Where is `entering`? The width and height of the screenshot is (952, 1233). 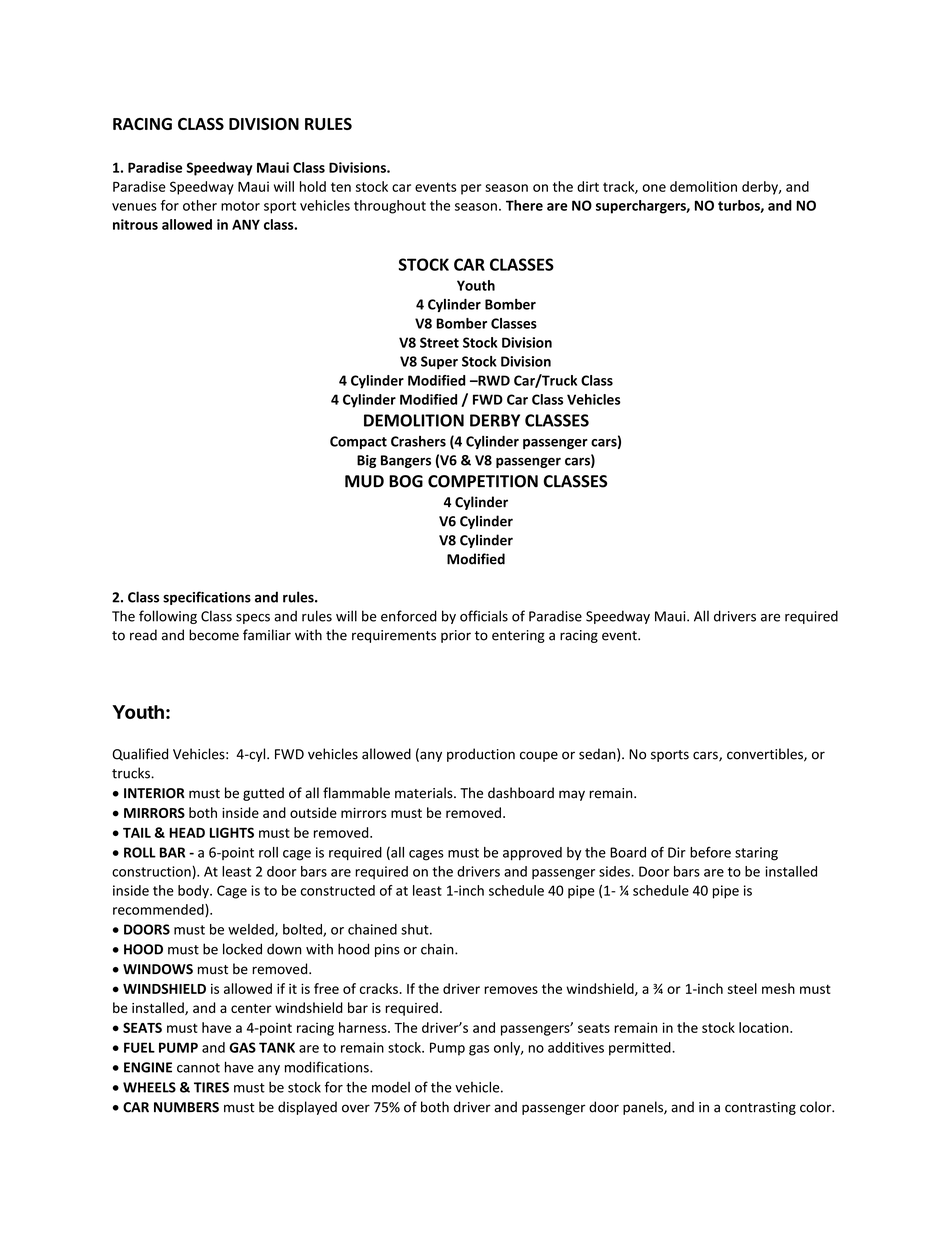 entering is located at coordinates (518, 636).
